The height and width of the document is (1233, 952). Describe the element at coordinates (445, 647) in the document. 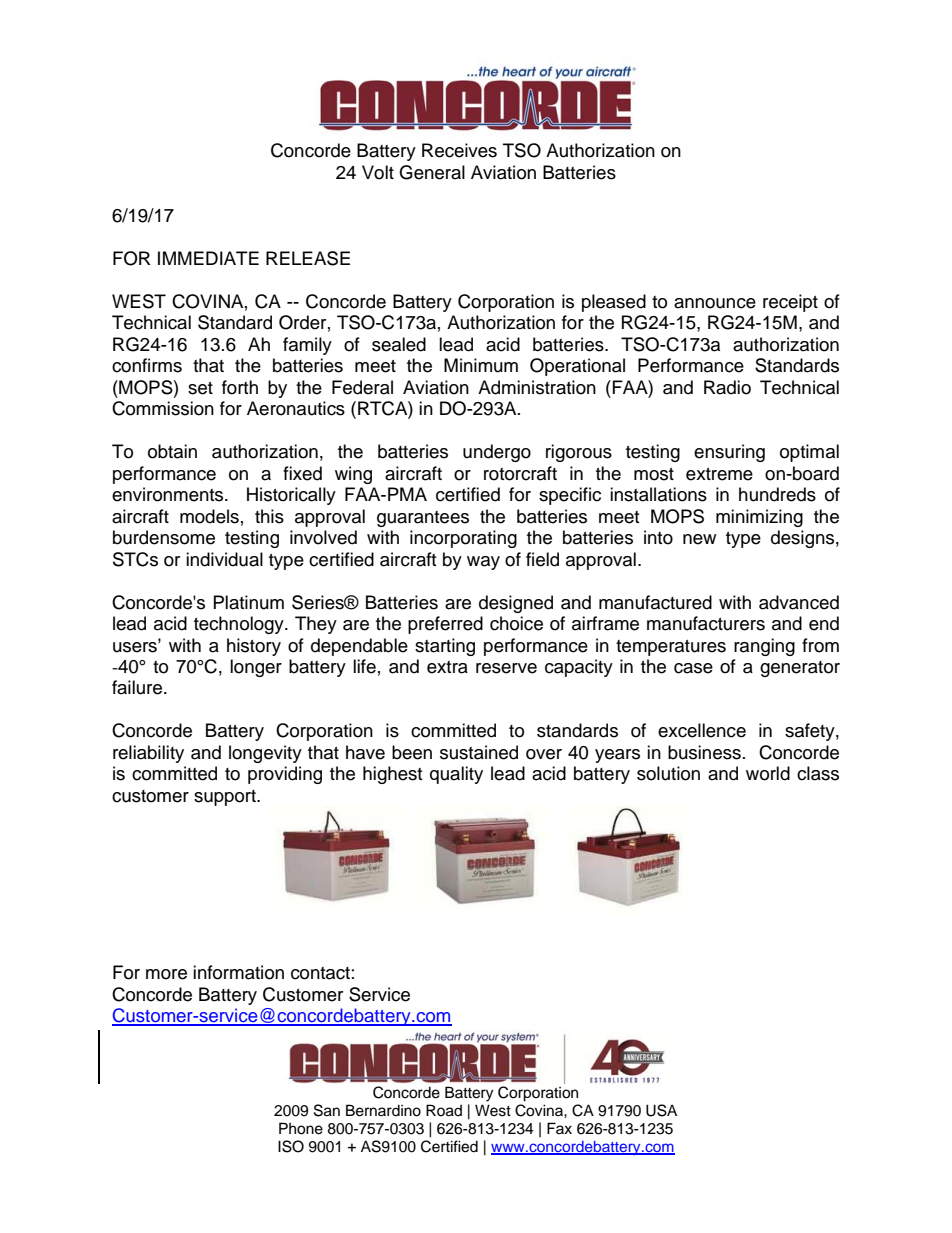

I see `starting` at that location.
